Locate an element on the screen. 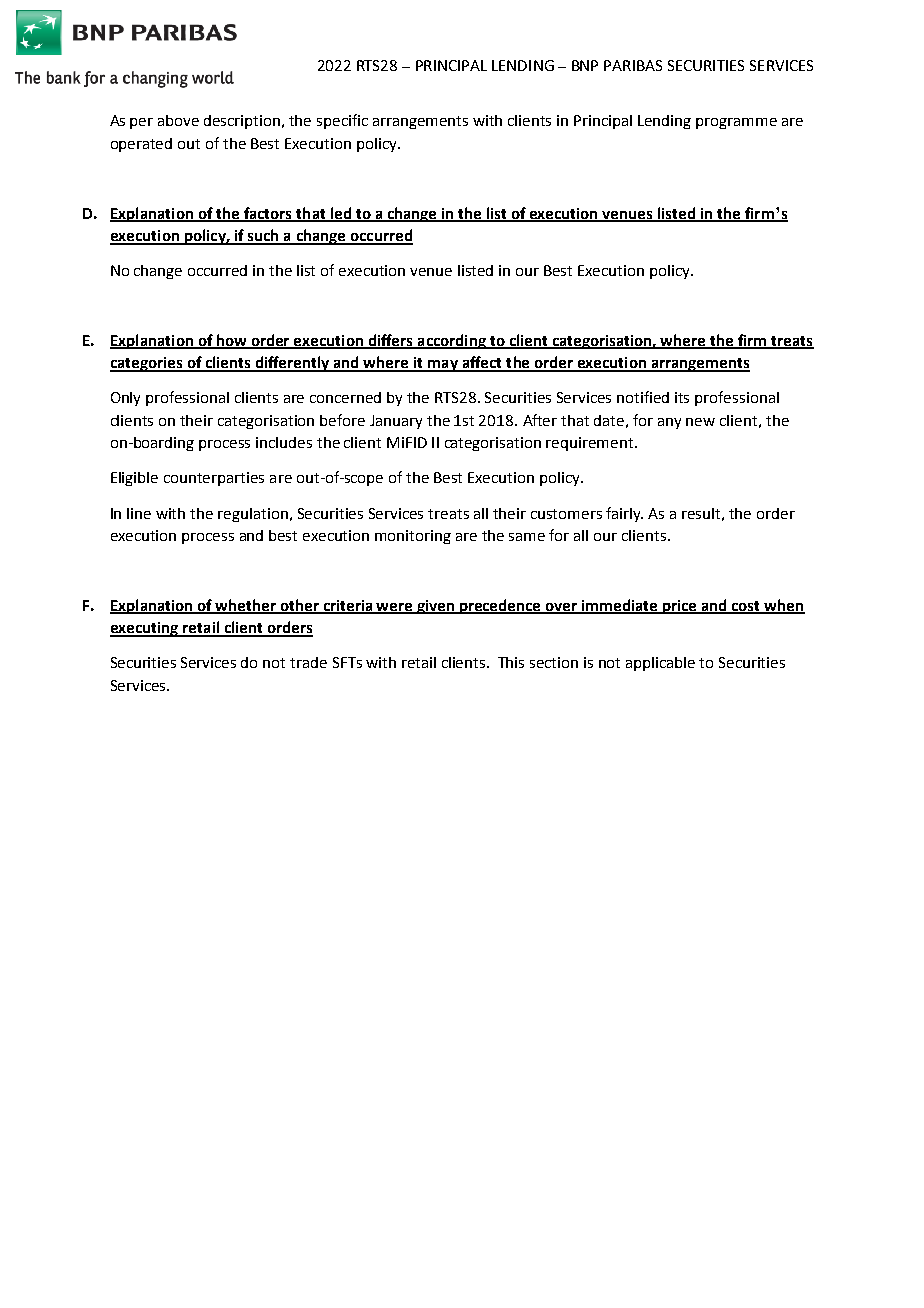  BNP is located at coordinates (585, 65).
